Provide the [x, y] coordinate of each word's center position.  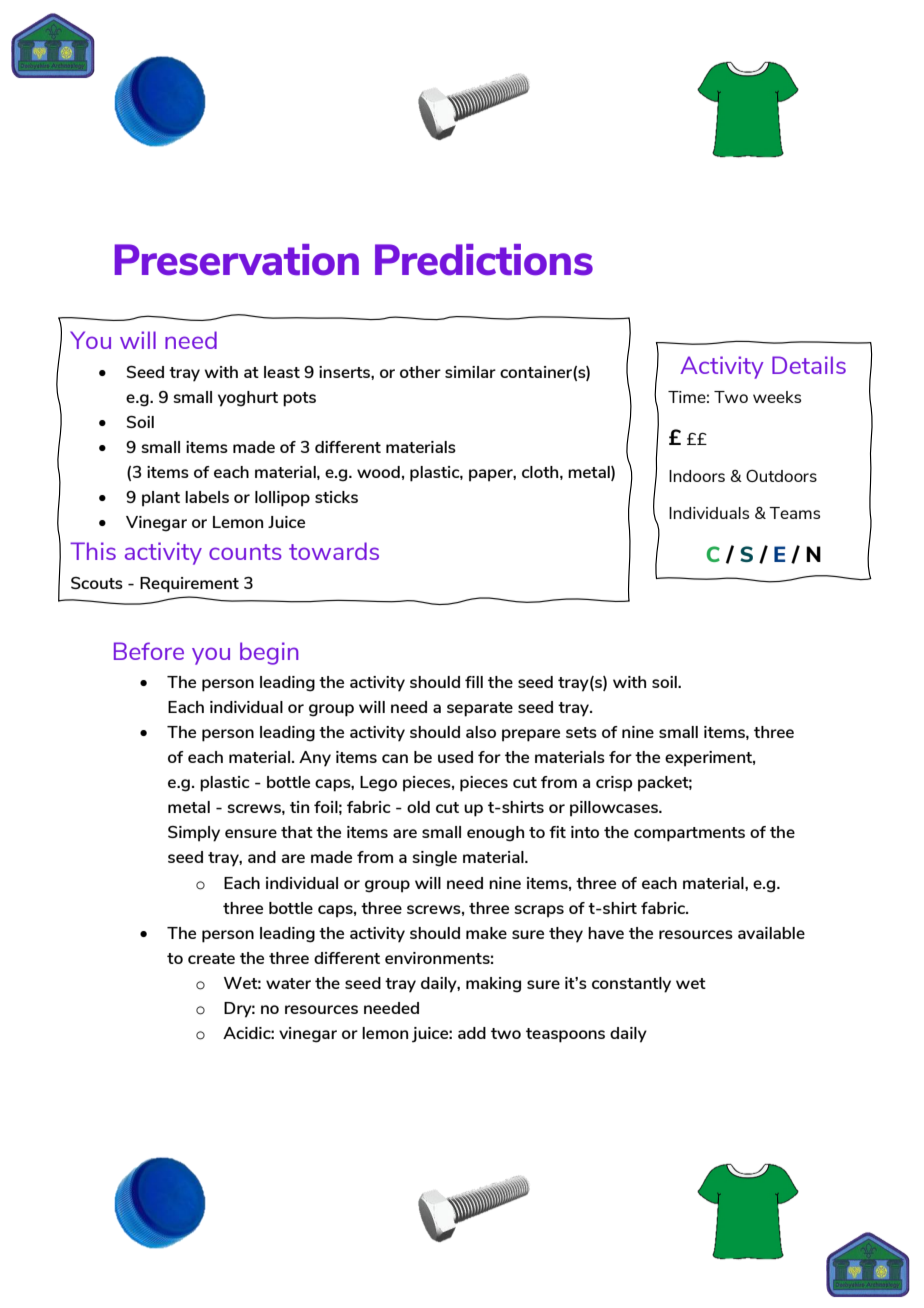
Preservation [237, 260]
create [211, 958]
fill [474, 682]
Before [149, 651]
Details [809, 365]
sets [581, 732]
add [472, 1033]
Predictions [484, 260]
